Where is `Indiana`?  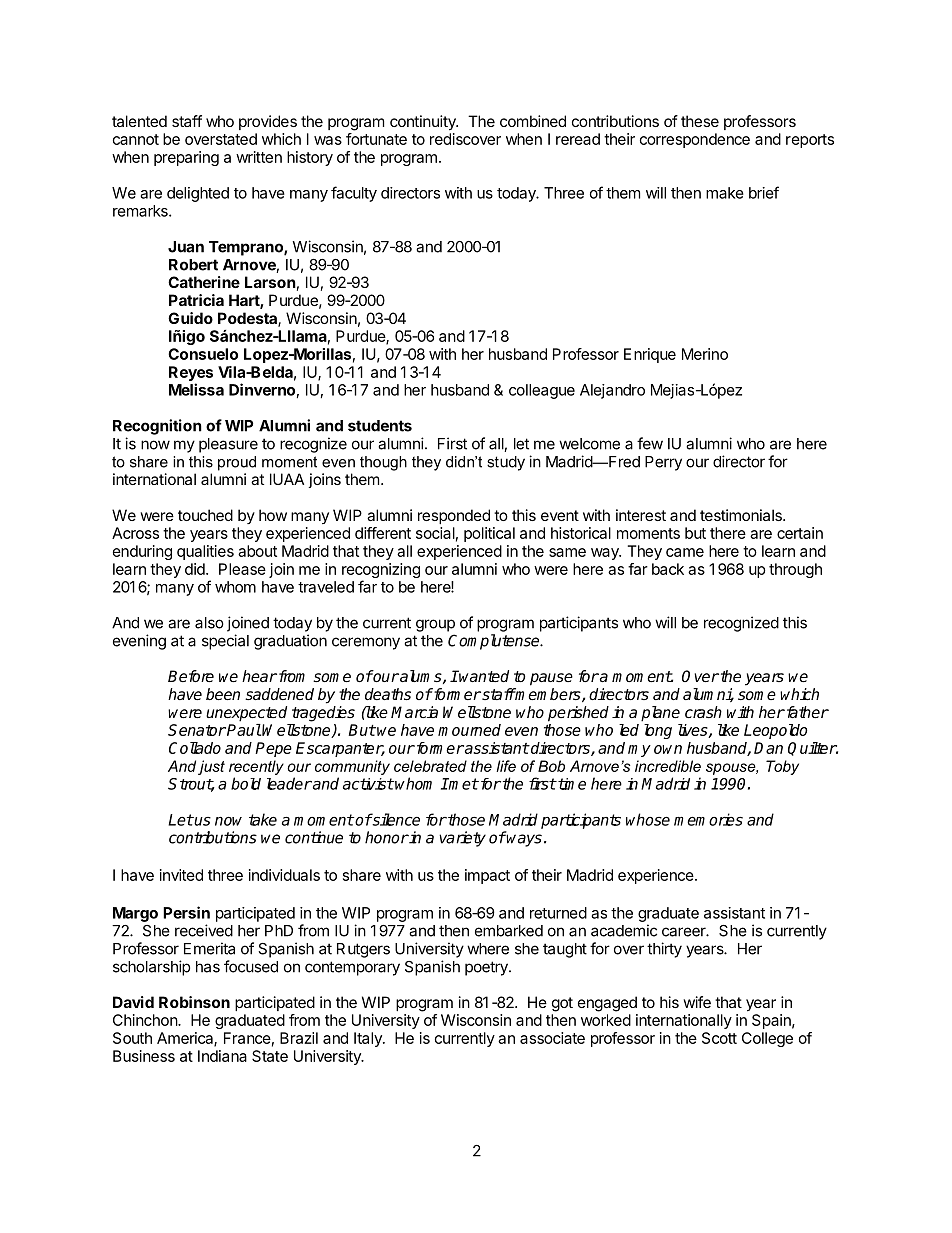
Indiana is located at coordinates (222, 1056).
